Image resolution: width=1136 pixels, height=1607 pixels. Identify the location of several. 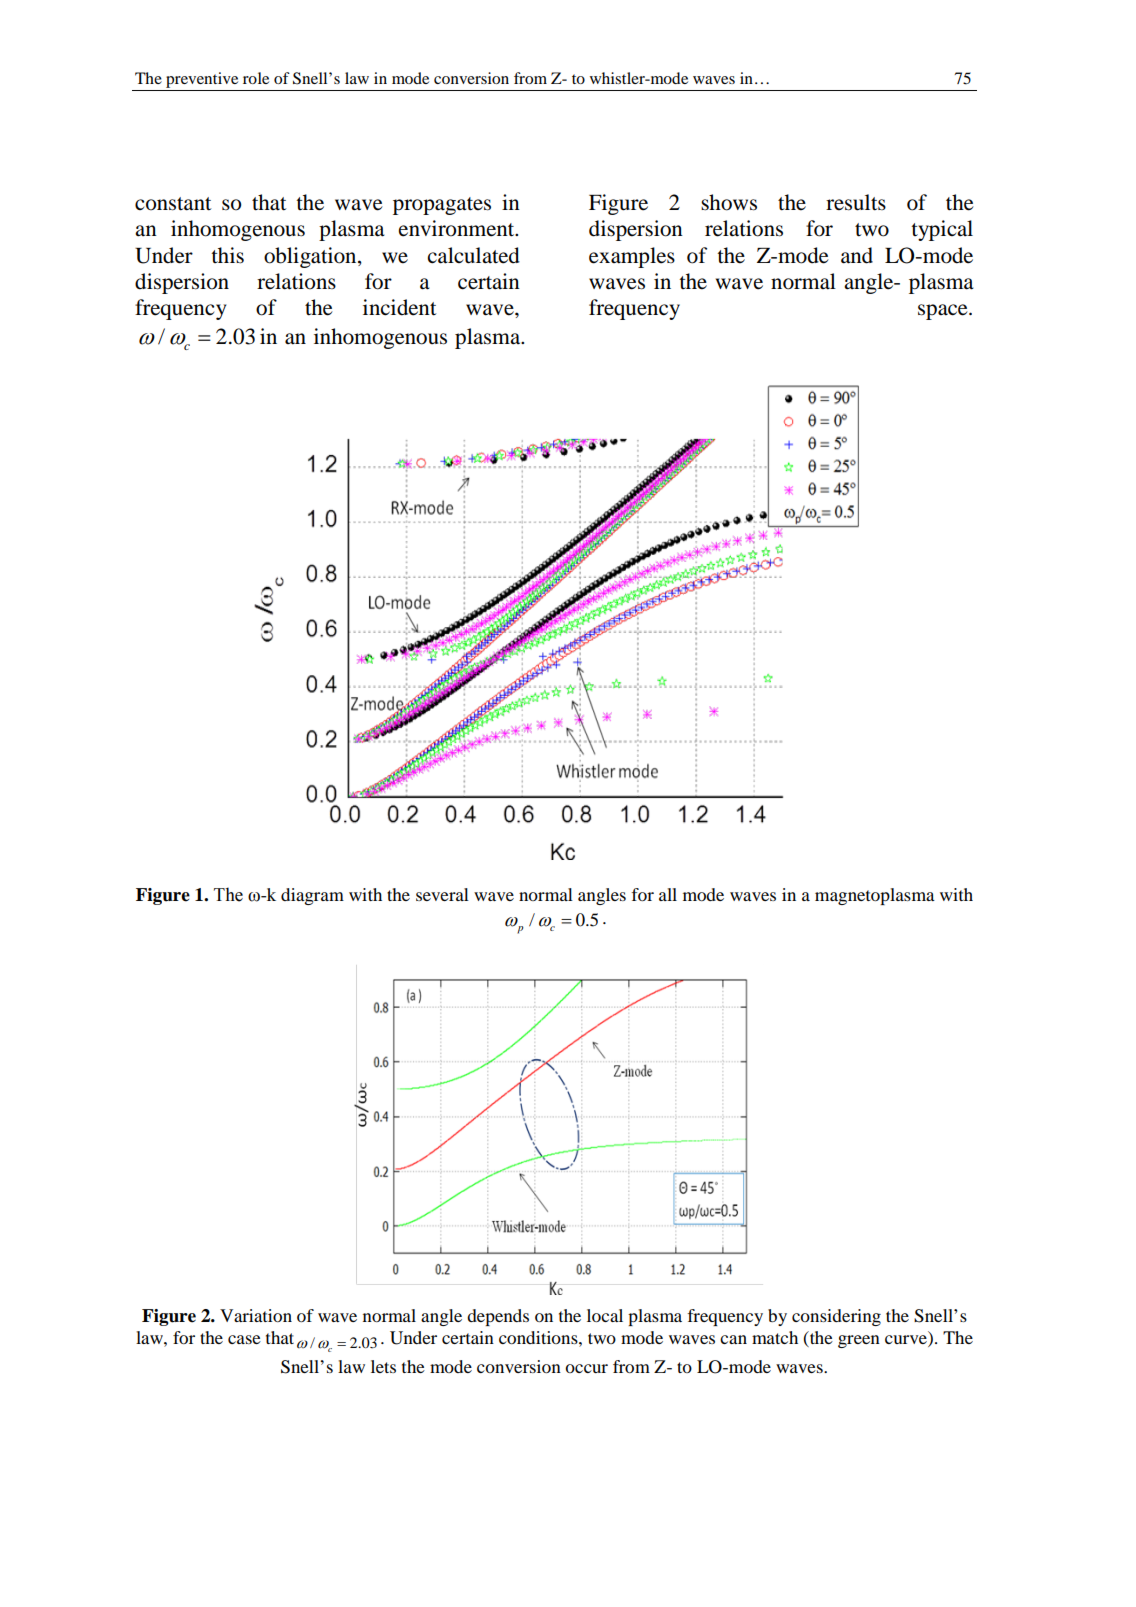
(442, 894).
